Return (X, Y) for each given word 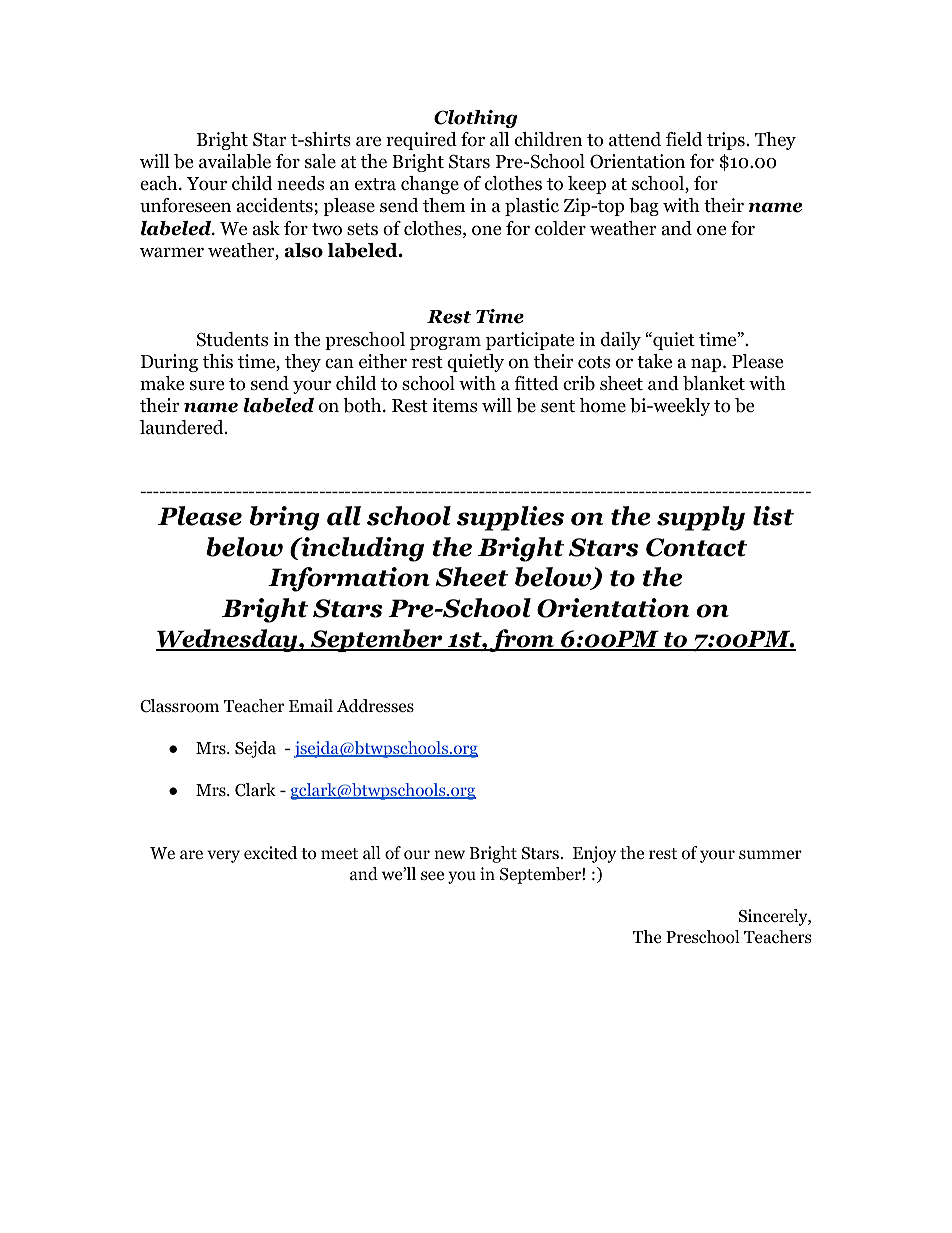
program (445, 343)
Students (232, 339)
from (522, 640)
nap (707, 365)
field (684, 139)
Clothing (475, 119)
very (223, 856)
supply (701, 518)
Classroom (179, 706)
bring (285, 518)
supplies (510, 518)
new (449, 855)
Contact (696, 547)
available (235, 161)
